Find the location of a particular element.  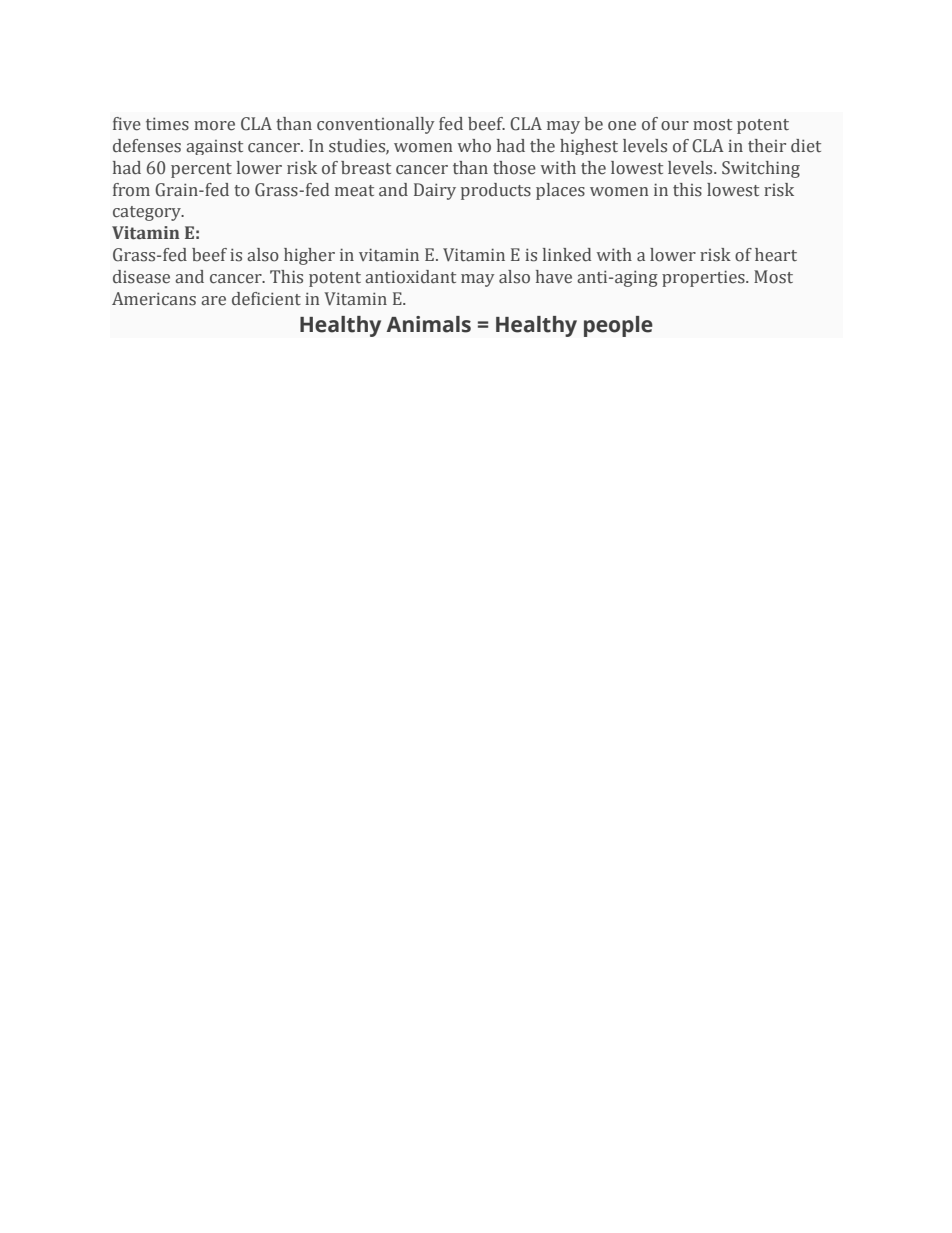

have is located at coordinates (554, 277).
